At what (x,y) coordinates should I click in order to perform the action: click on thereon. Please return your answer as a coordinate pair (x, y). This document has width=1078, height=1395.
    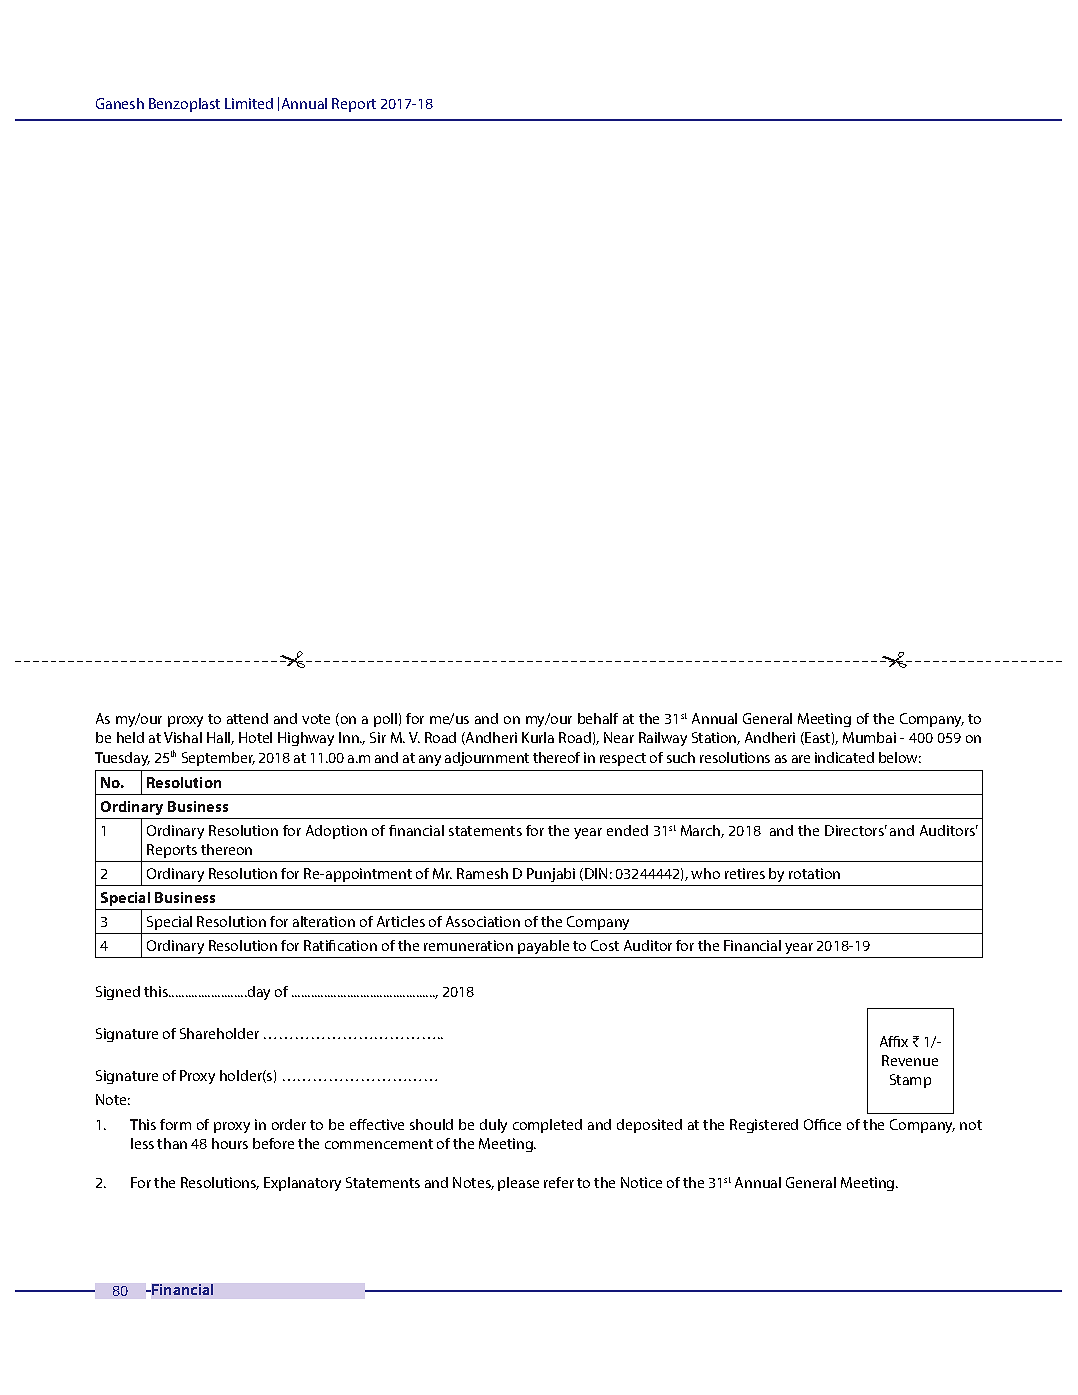
    Looking at the image, I should click on (226, 849).
